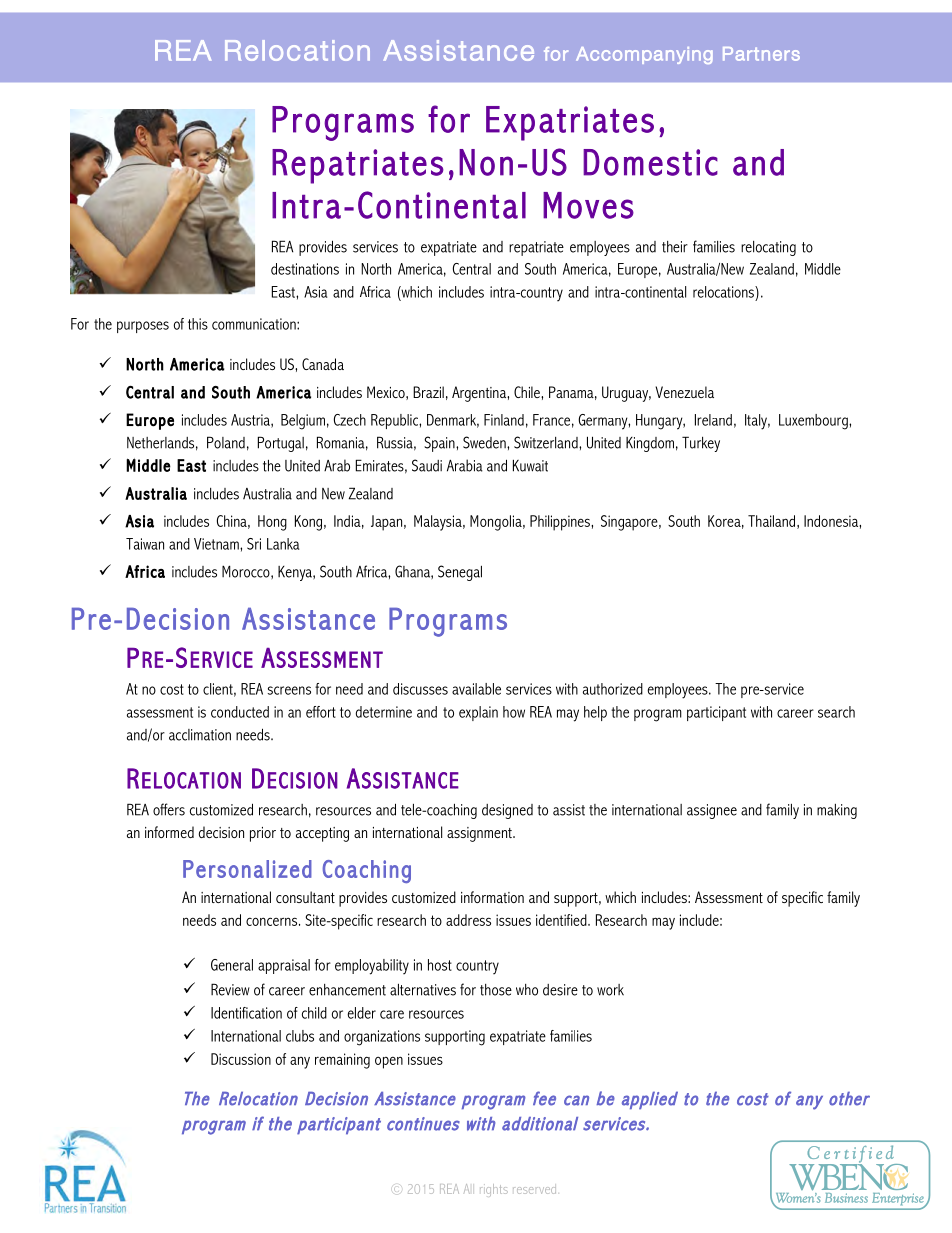 This page has height=1233, width=952. What do you see at coordinates (613, 689) in the page?
I see `authorized` at bounding box center [613, 689].
